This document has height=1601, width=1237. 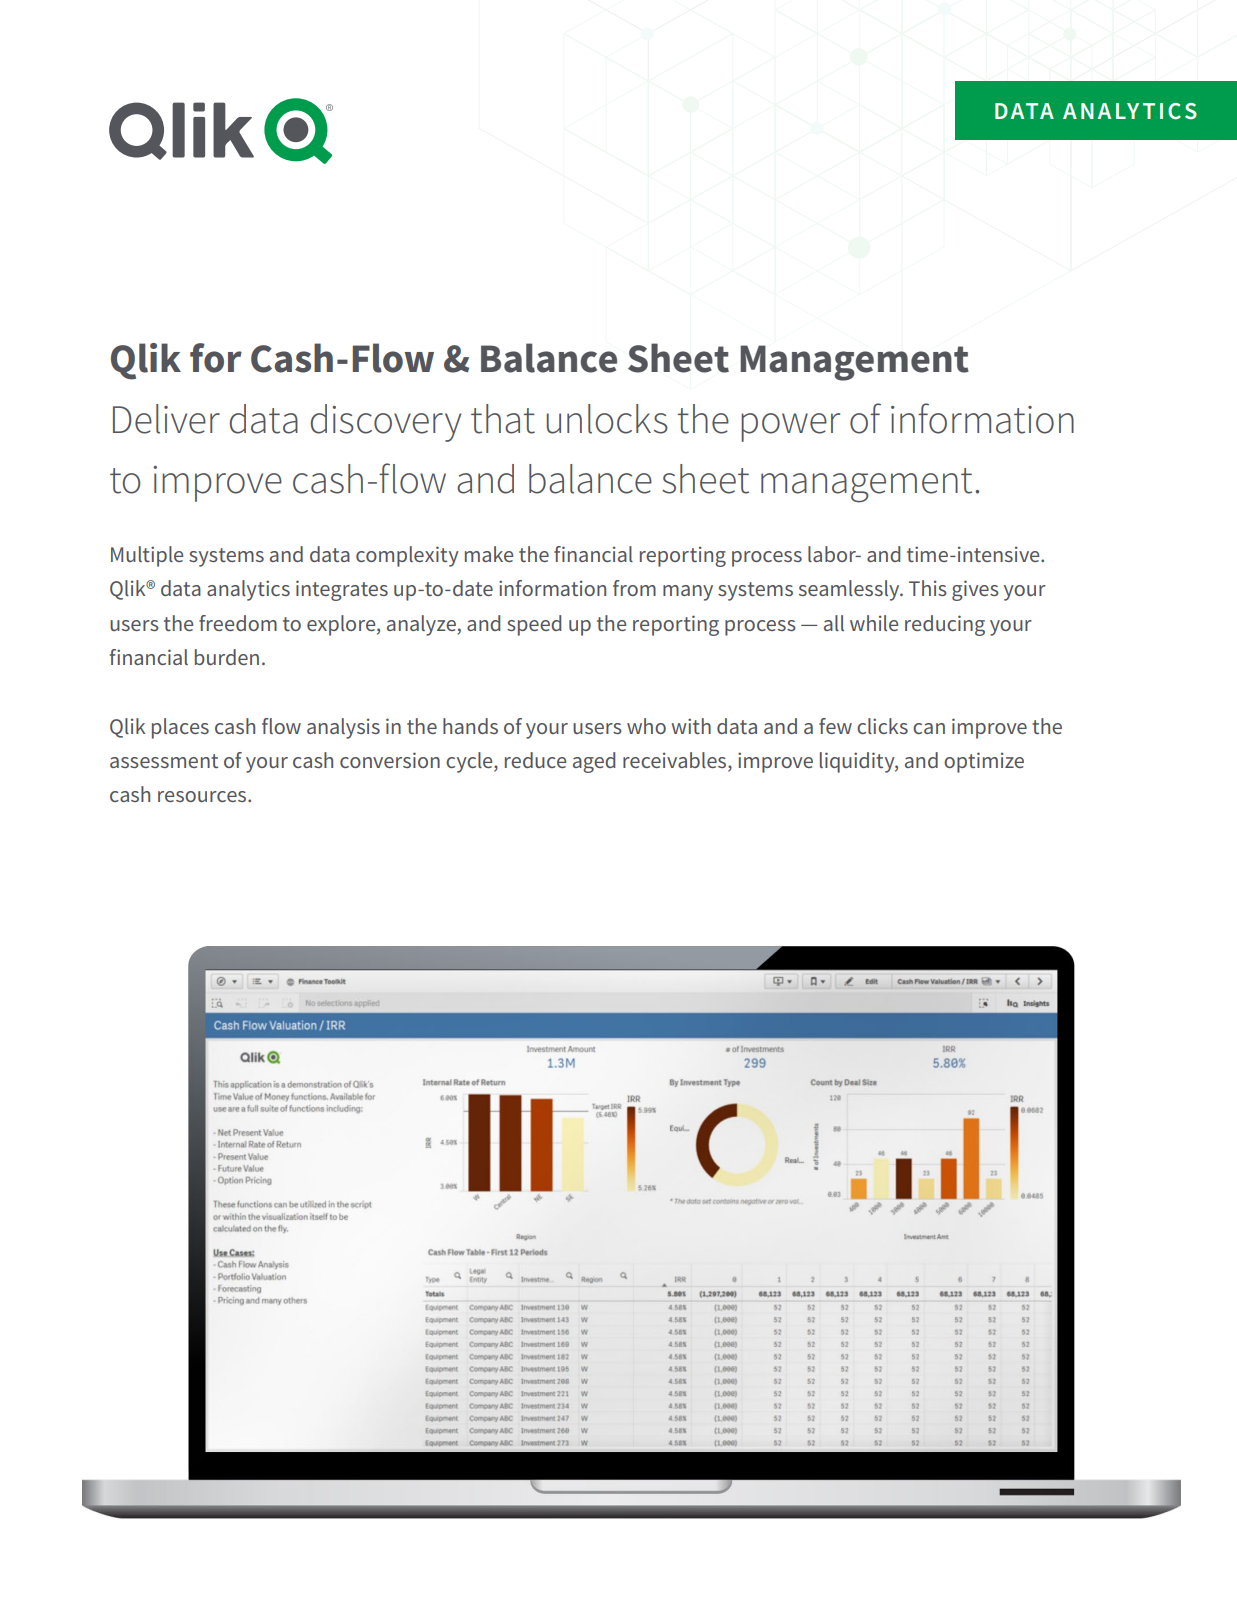 I want to click on This, so click(x=928, y=588).
